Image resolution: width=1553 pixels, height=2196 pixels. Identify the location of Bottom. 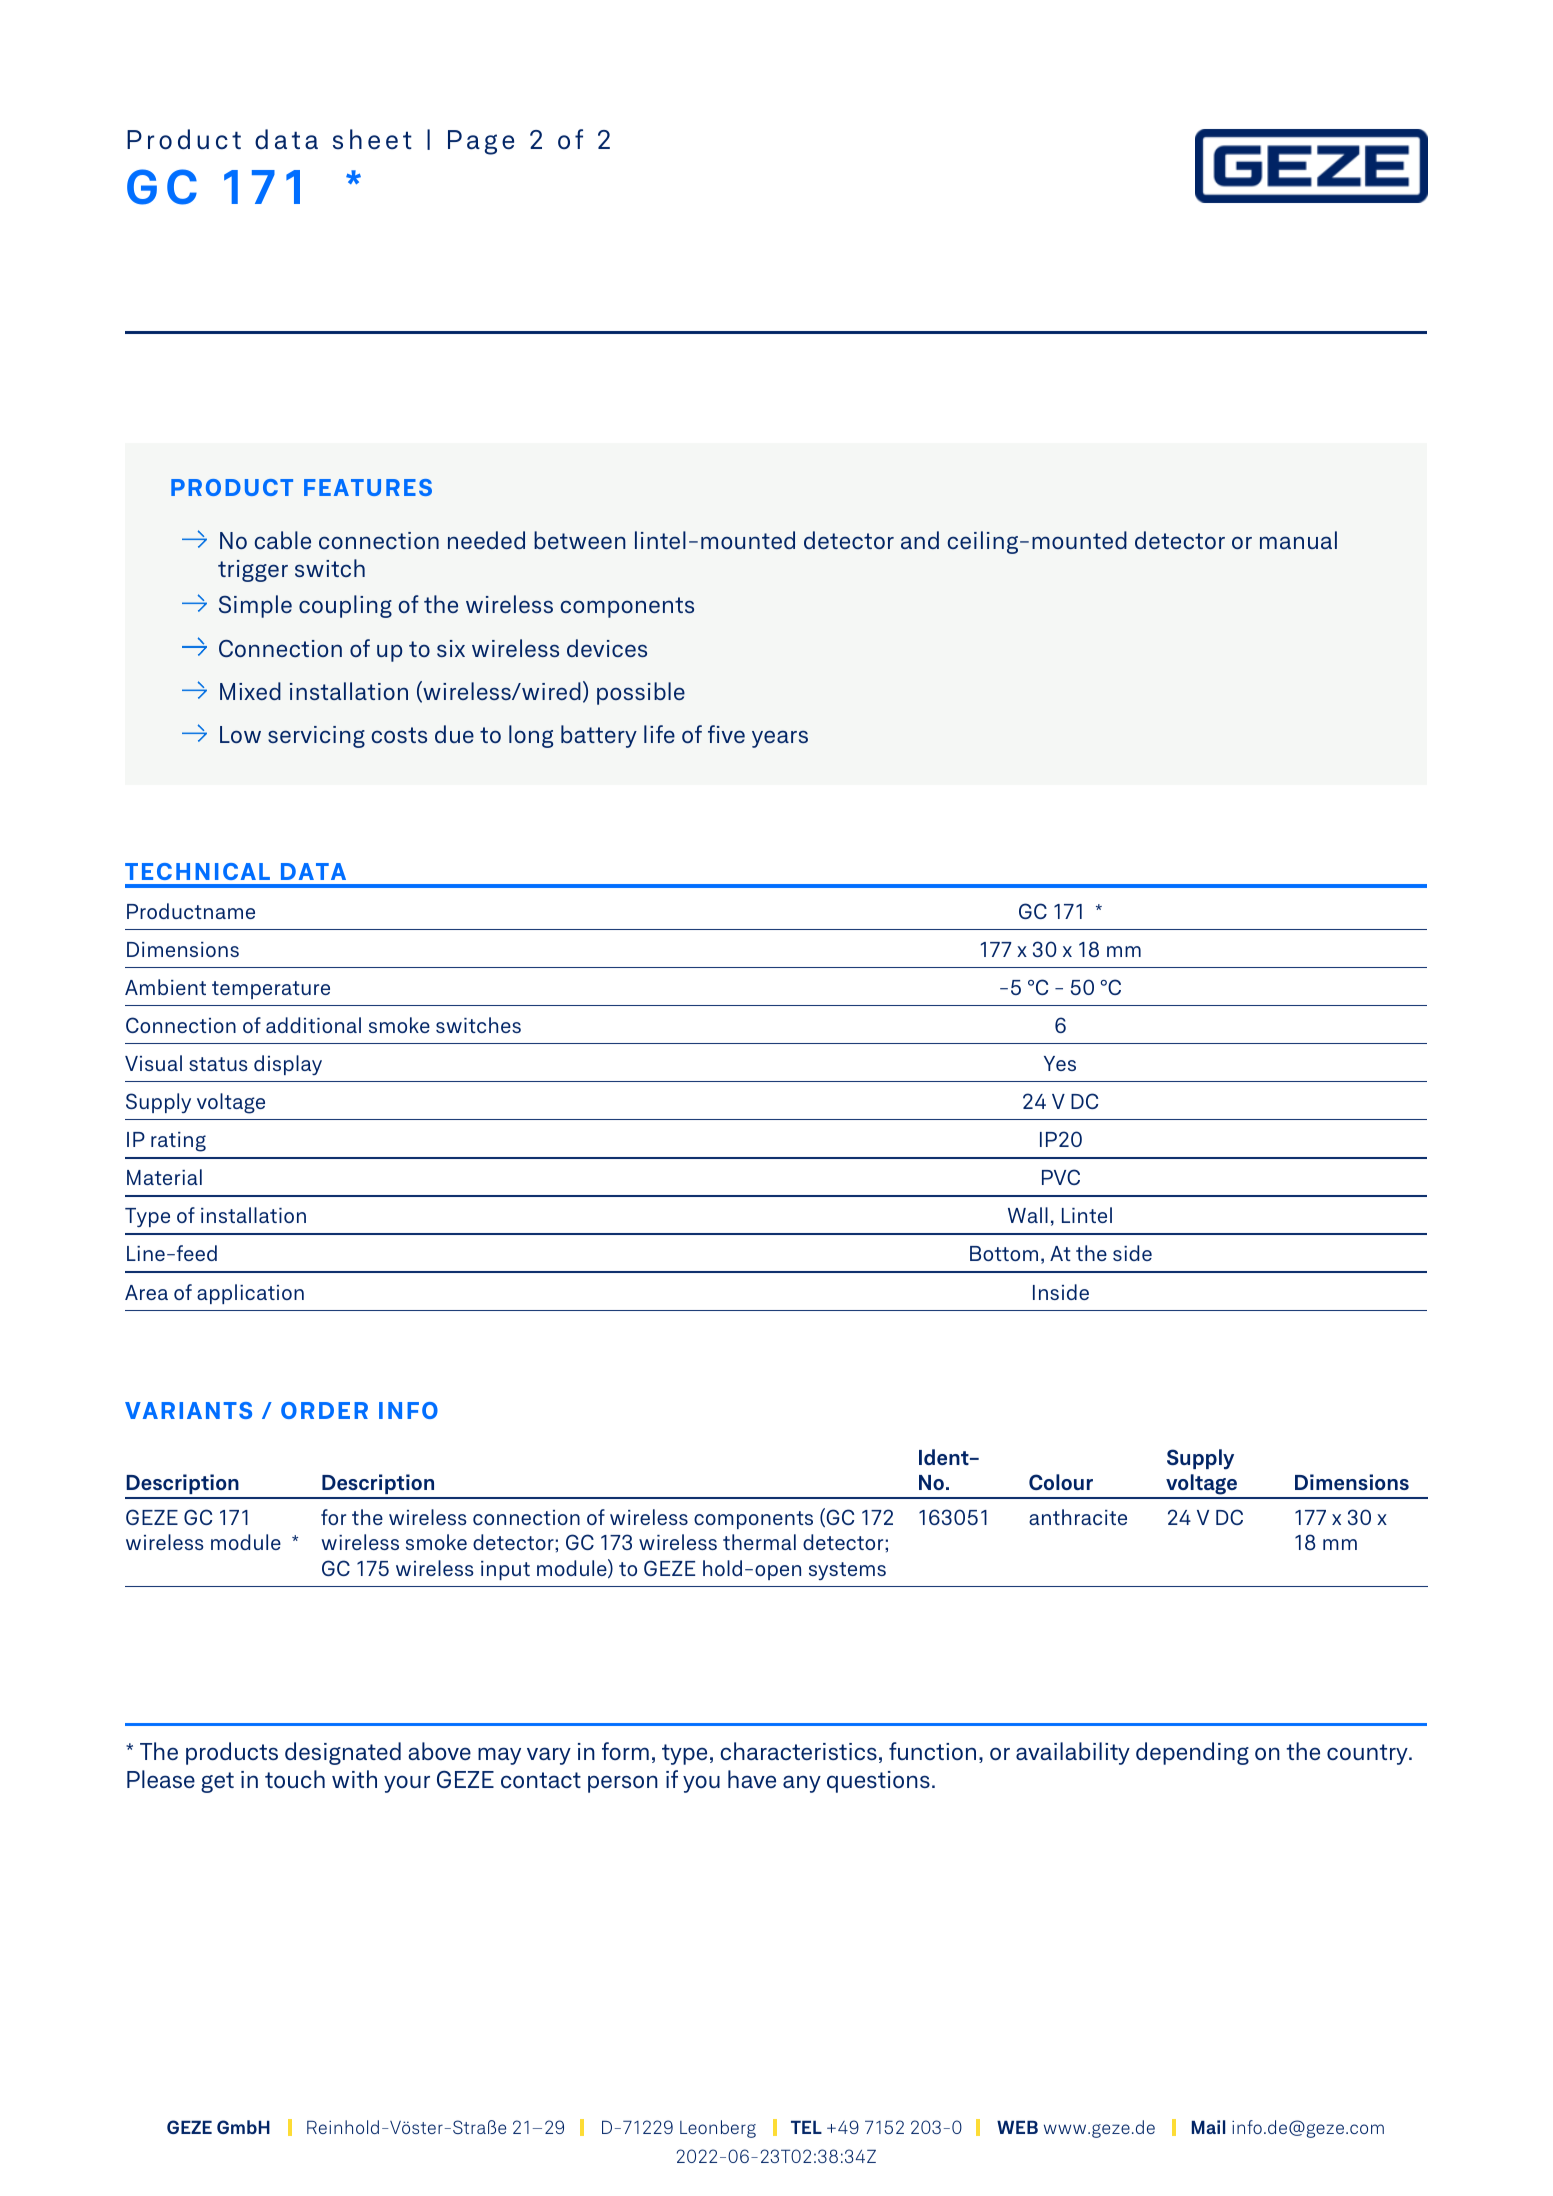
(1004, 1253).
